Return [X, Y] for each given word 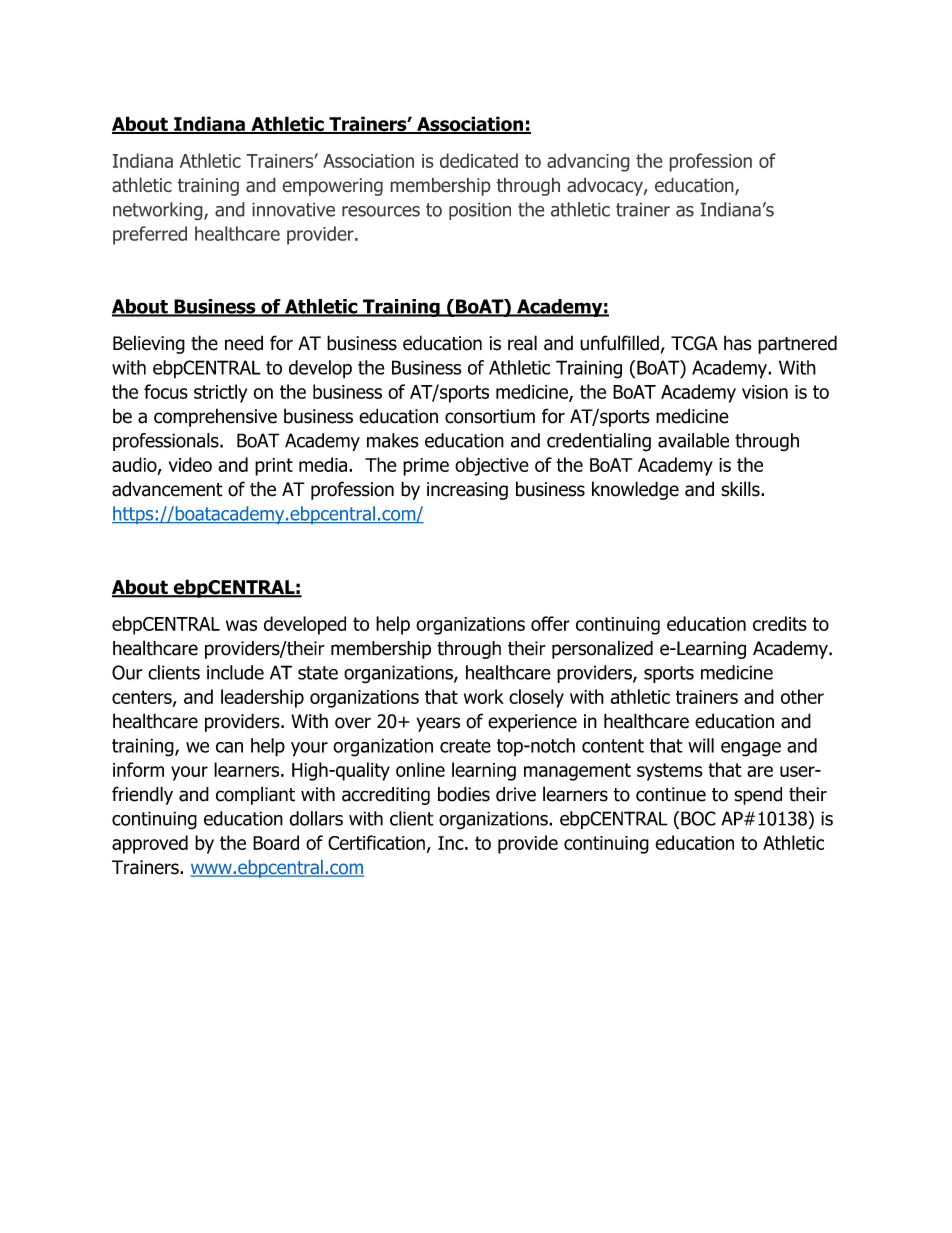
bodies [464, 794]
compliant [255, 795]
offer [550, 623]
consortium [490, 416]
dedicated [479, 160]
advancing [588, 162]
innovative [293, 209]
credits [780, 623]
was [241, 625]
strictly [220, 393]
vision [765, 392]
